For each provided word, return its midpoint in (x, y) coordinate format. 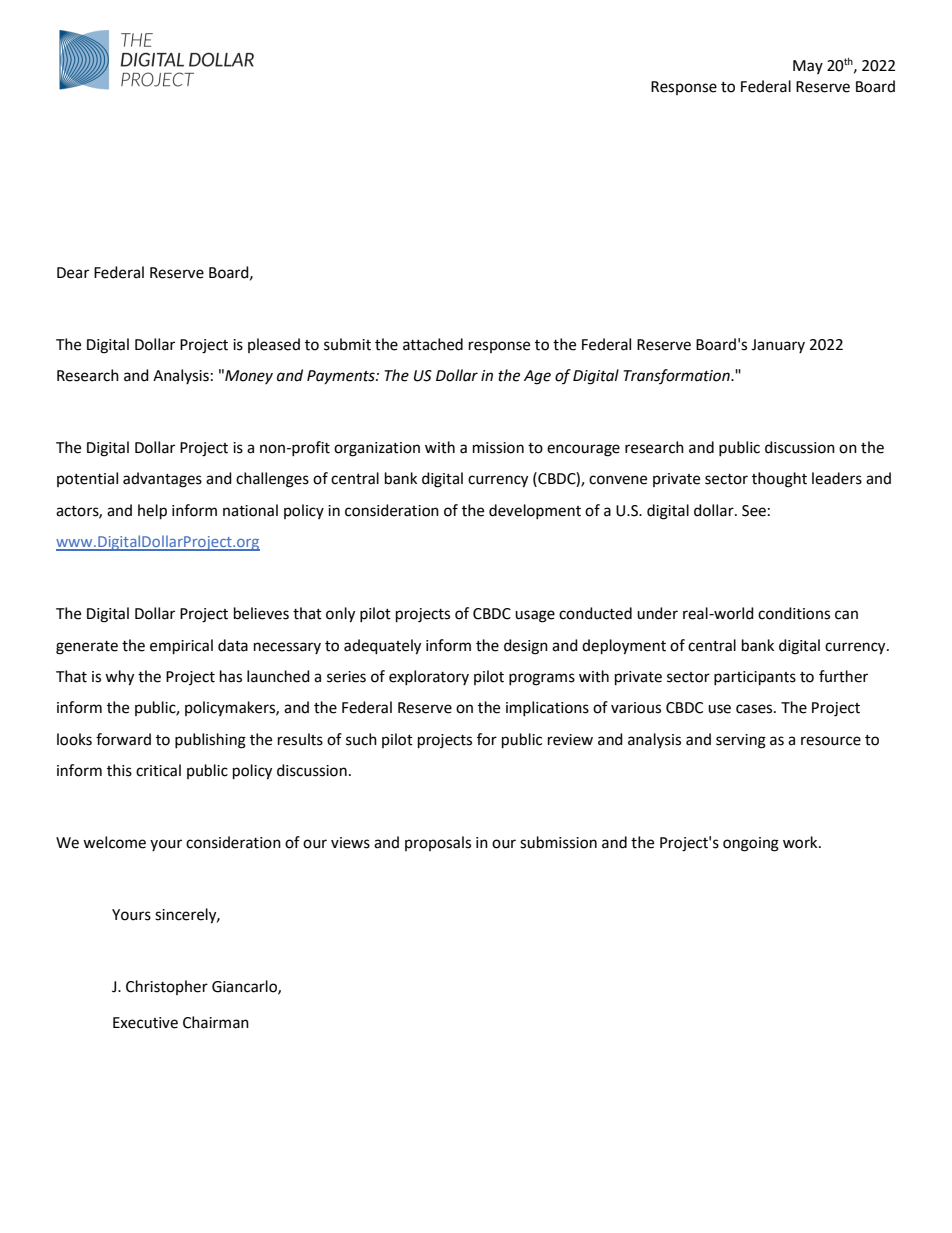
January (778, 346)
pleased (274, 345)
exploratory (429, 677)
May (808, 67)
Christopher (167, 987)
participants (755, 678)
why (119, 678)
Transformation (677, 376)
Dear (73, 273)
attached (433, 344)
